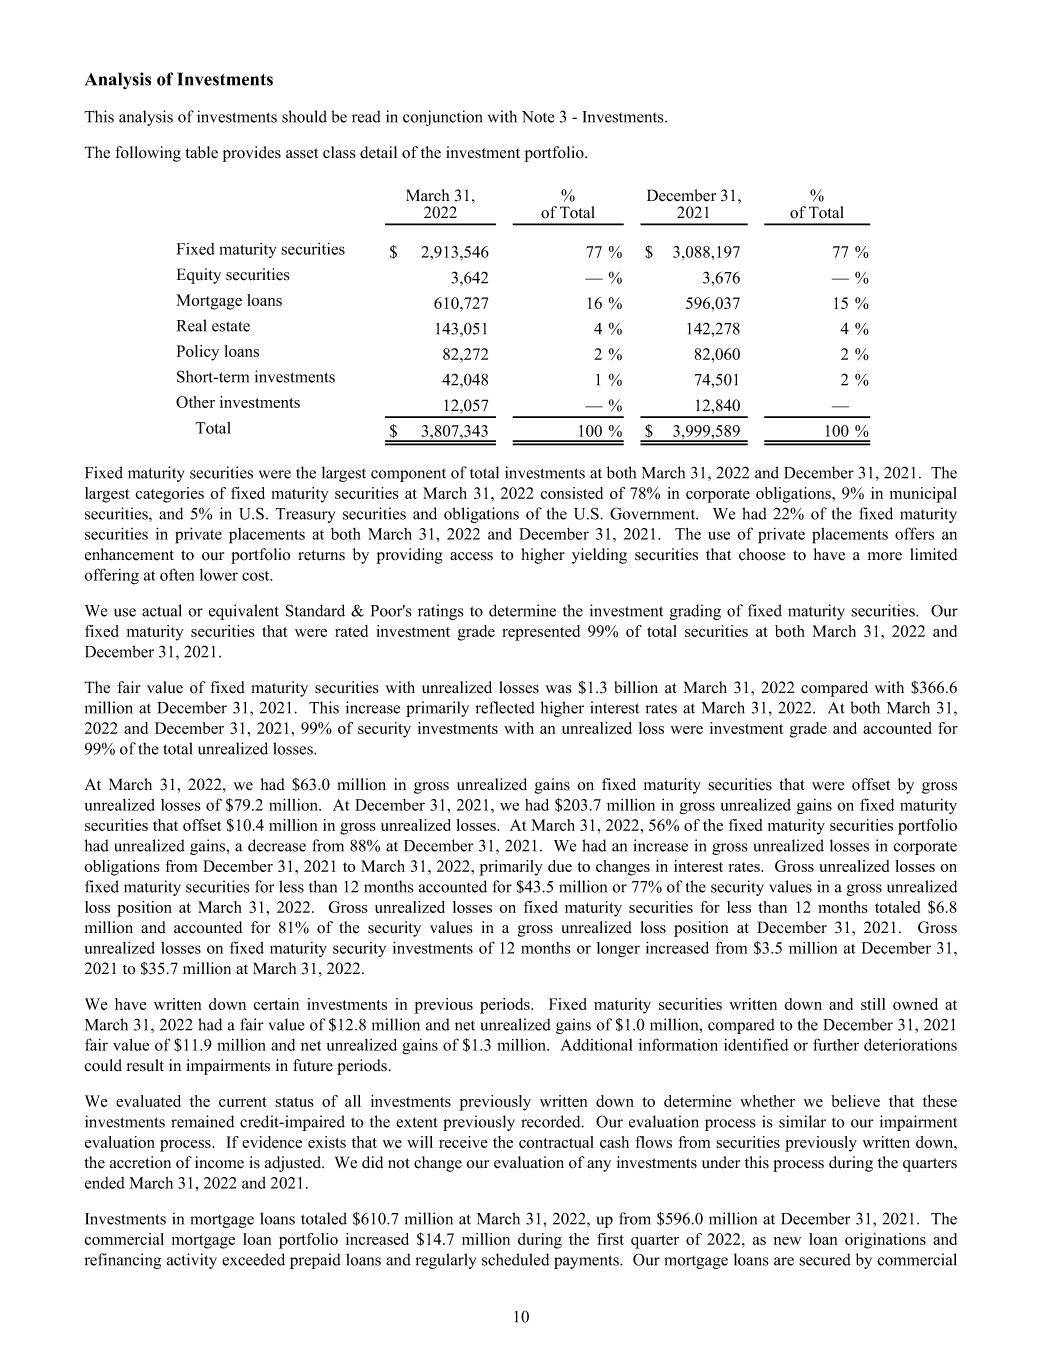  What do you see at coordinates (515, 1259) in the page?
I see `scheduled` at bounding box center [515, 1259].
